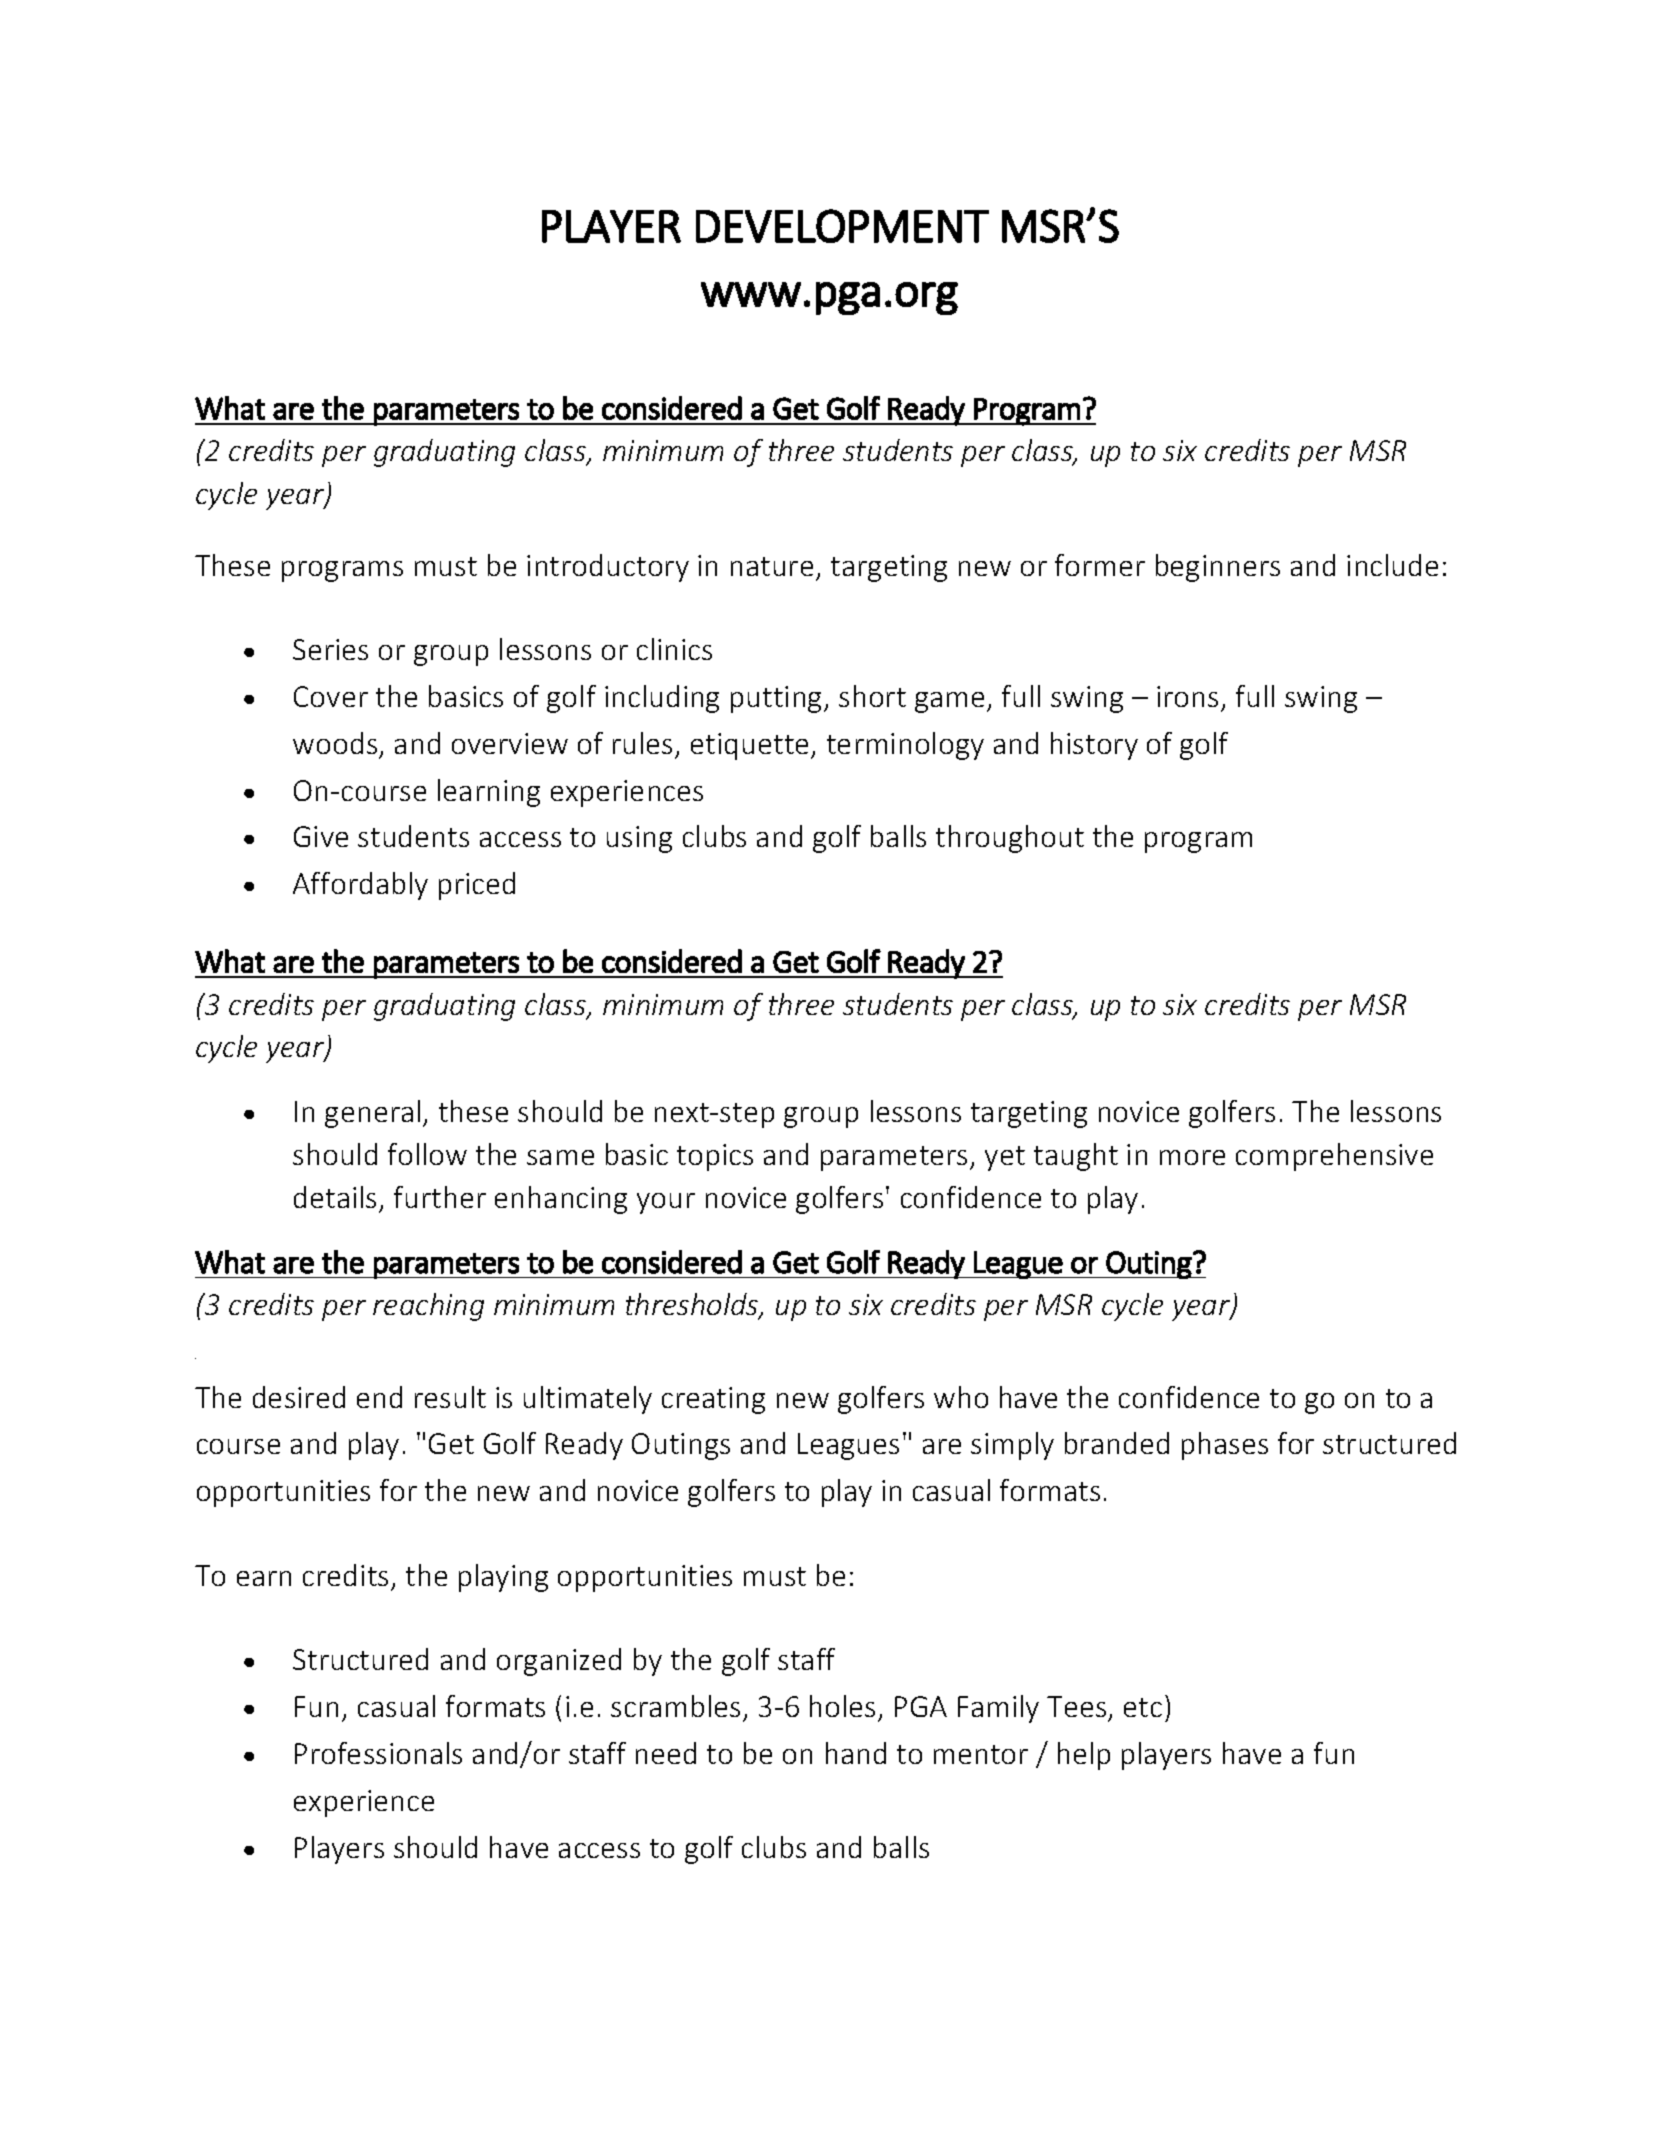 The width and height of the page is (1658, 2146). Describe the element at coordinates (378, 1753) in the page. I see `Professionals` at that location.
